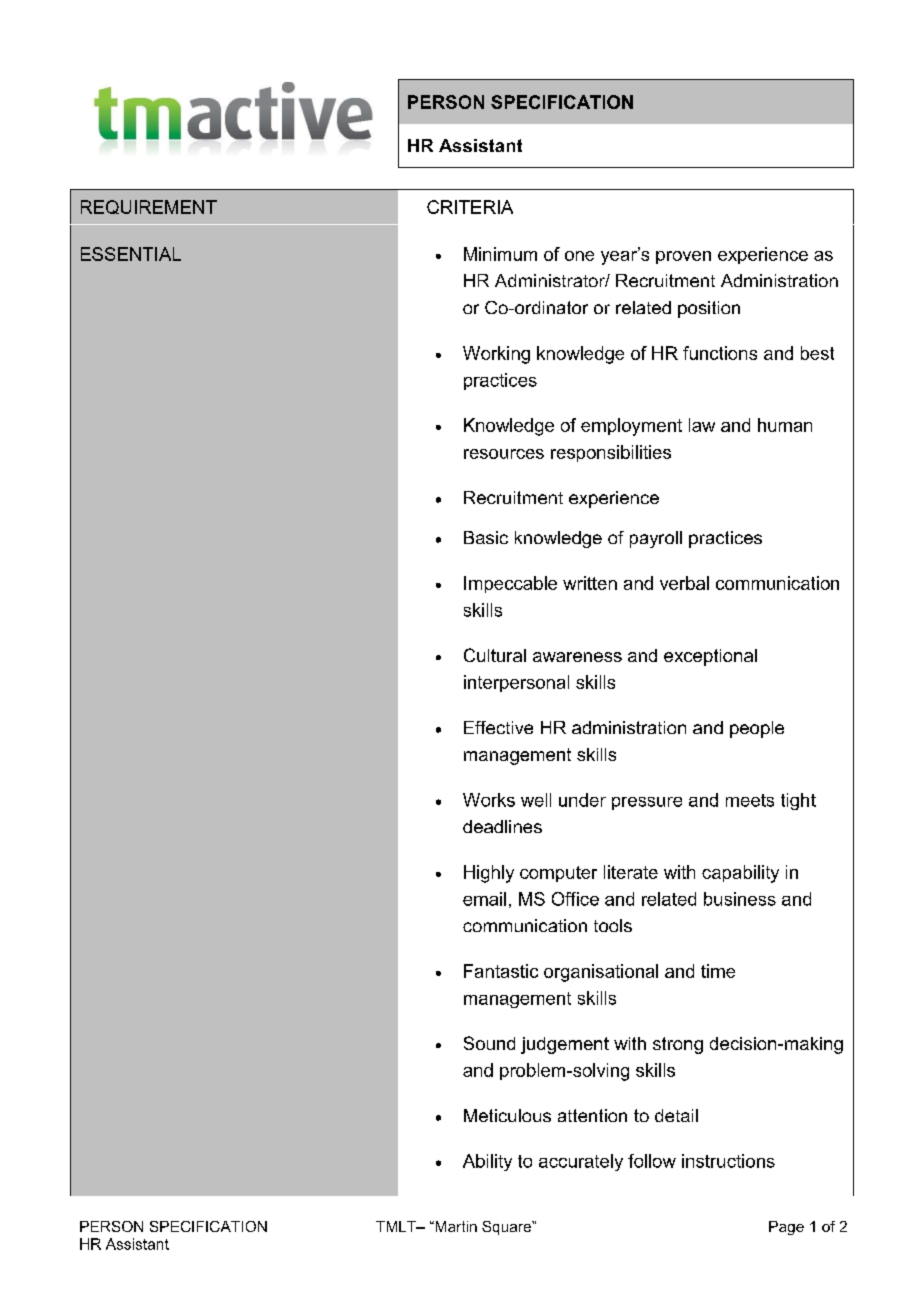  What do you see at coordinates (702, 425) in the image?
I see `law` at bounding box center [702, 425].
